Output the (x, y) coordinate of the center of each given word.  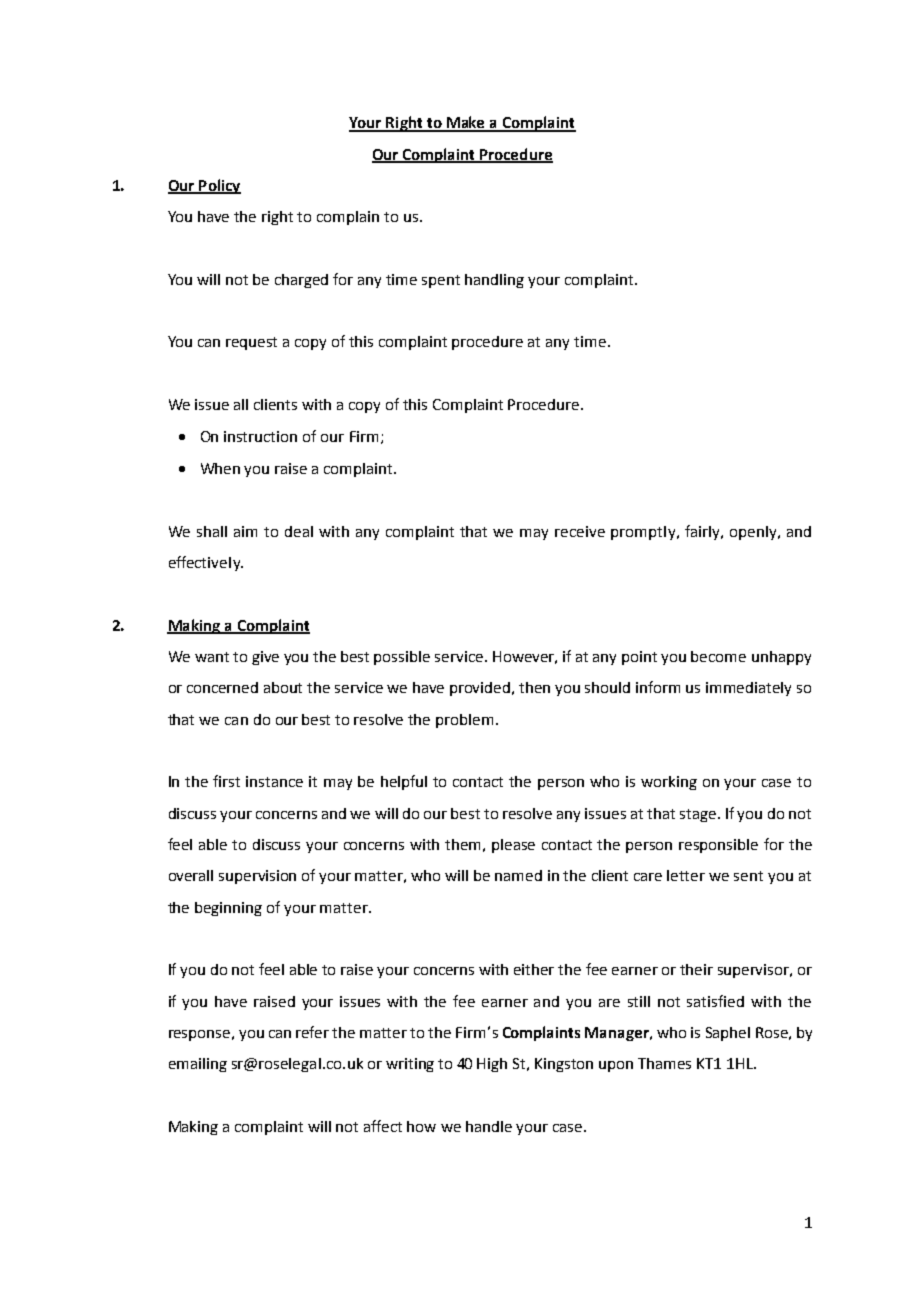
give (265, 658)
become (718, 656)
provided (481, 689)
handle (489, 1126)
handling (494, 281)
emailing (198, 1065)
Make (466, 123)
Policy (219, 186)
